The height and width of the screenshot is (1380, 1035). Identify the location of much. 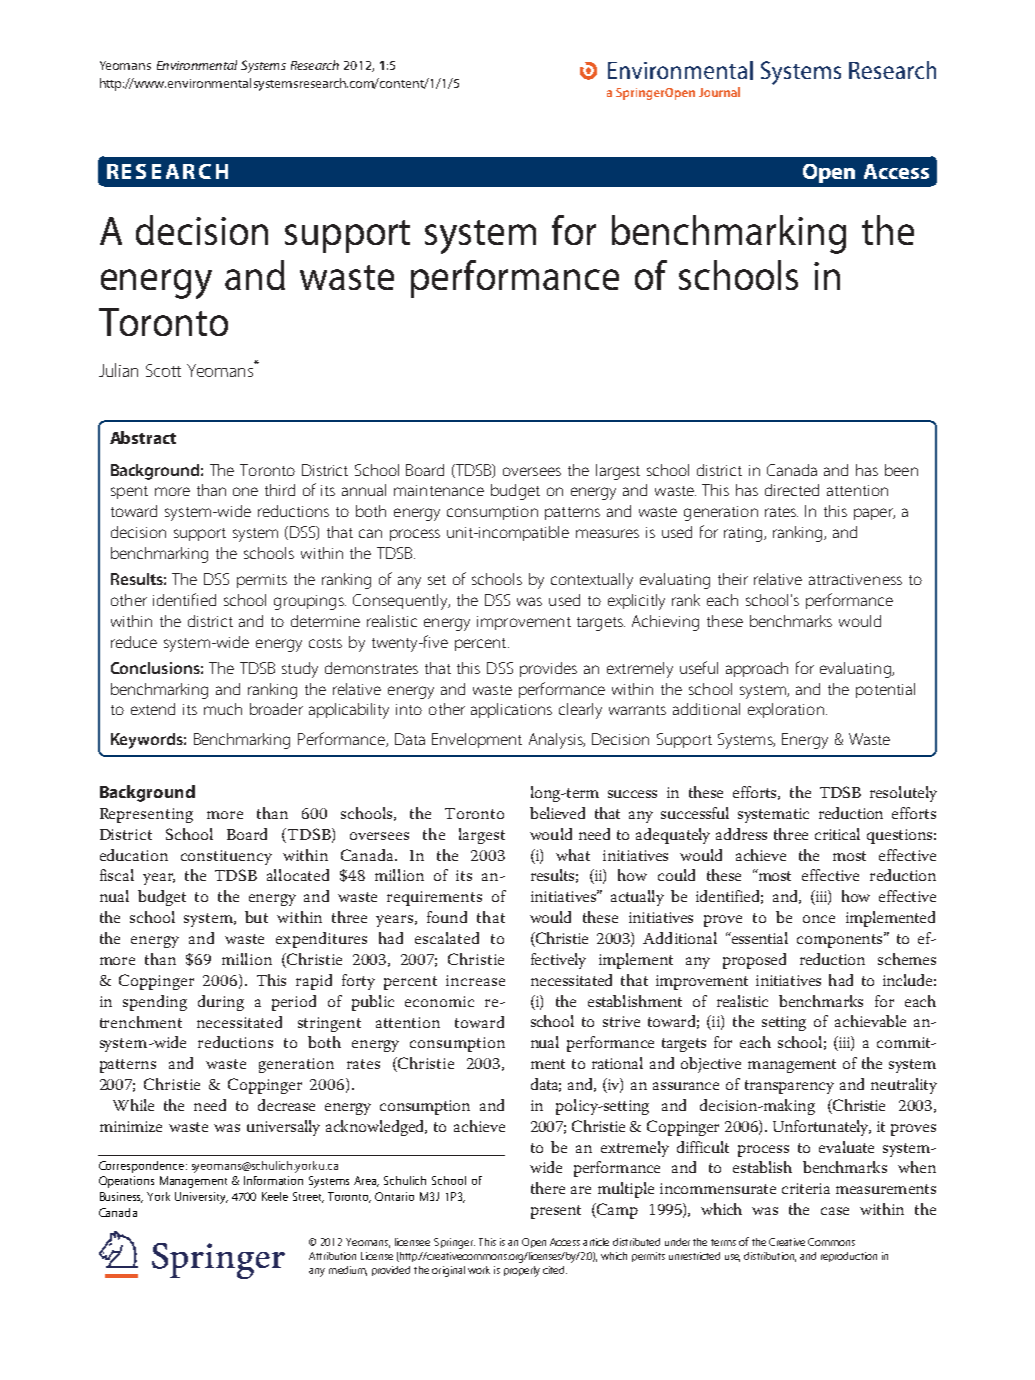
(223, 709).
